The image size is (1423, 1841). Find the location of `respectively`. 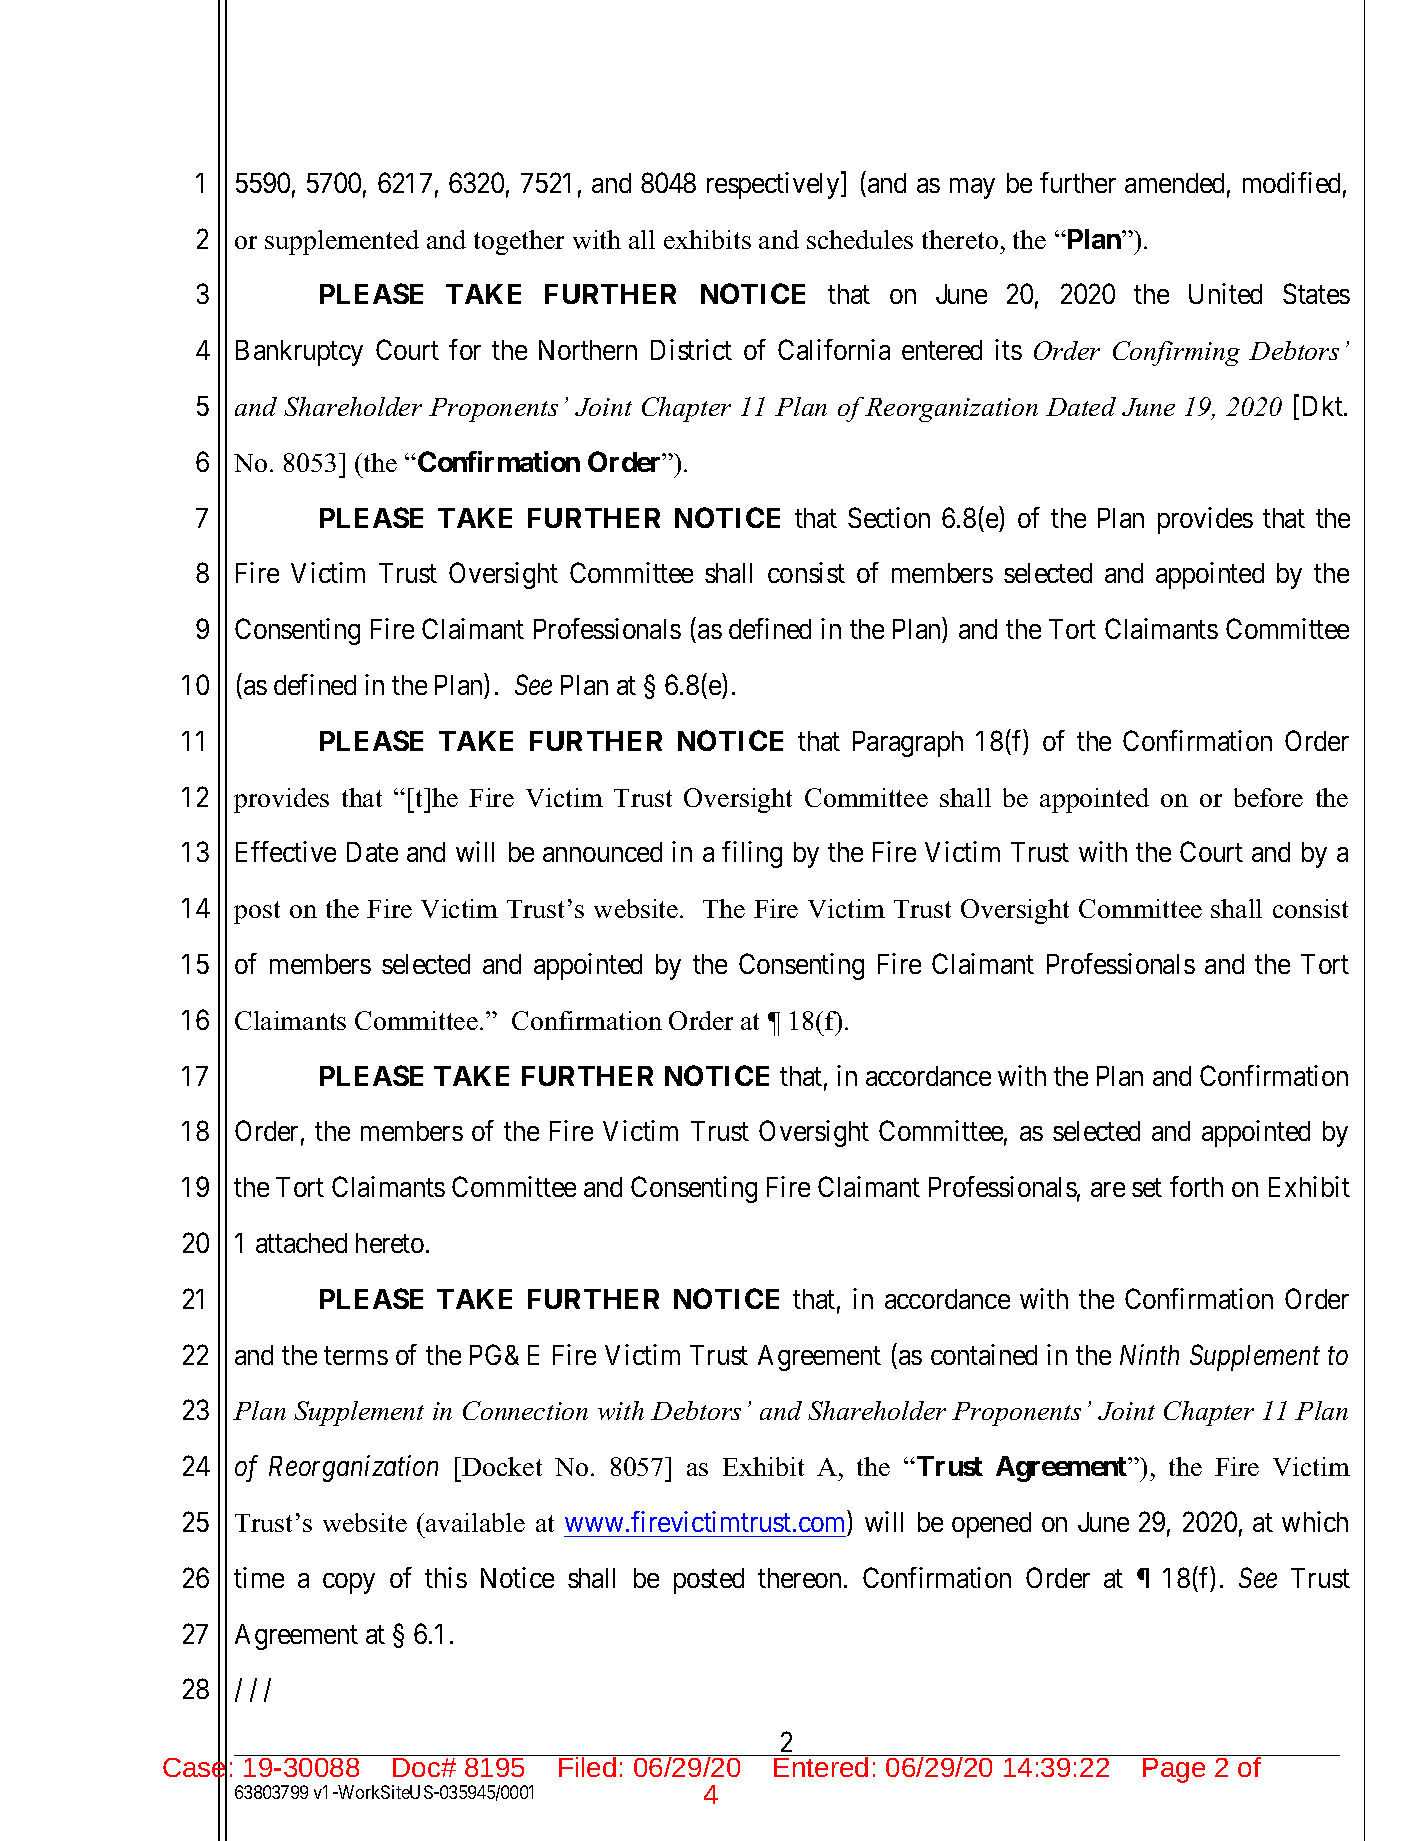

respectively is located at coordinates (774, 185).
